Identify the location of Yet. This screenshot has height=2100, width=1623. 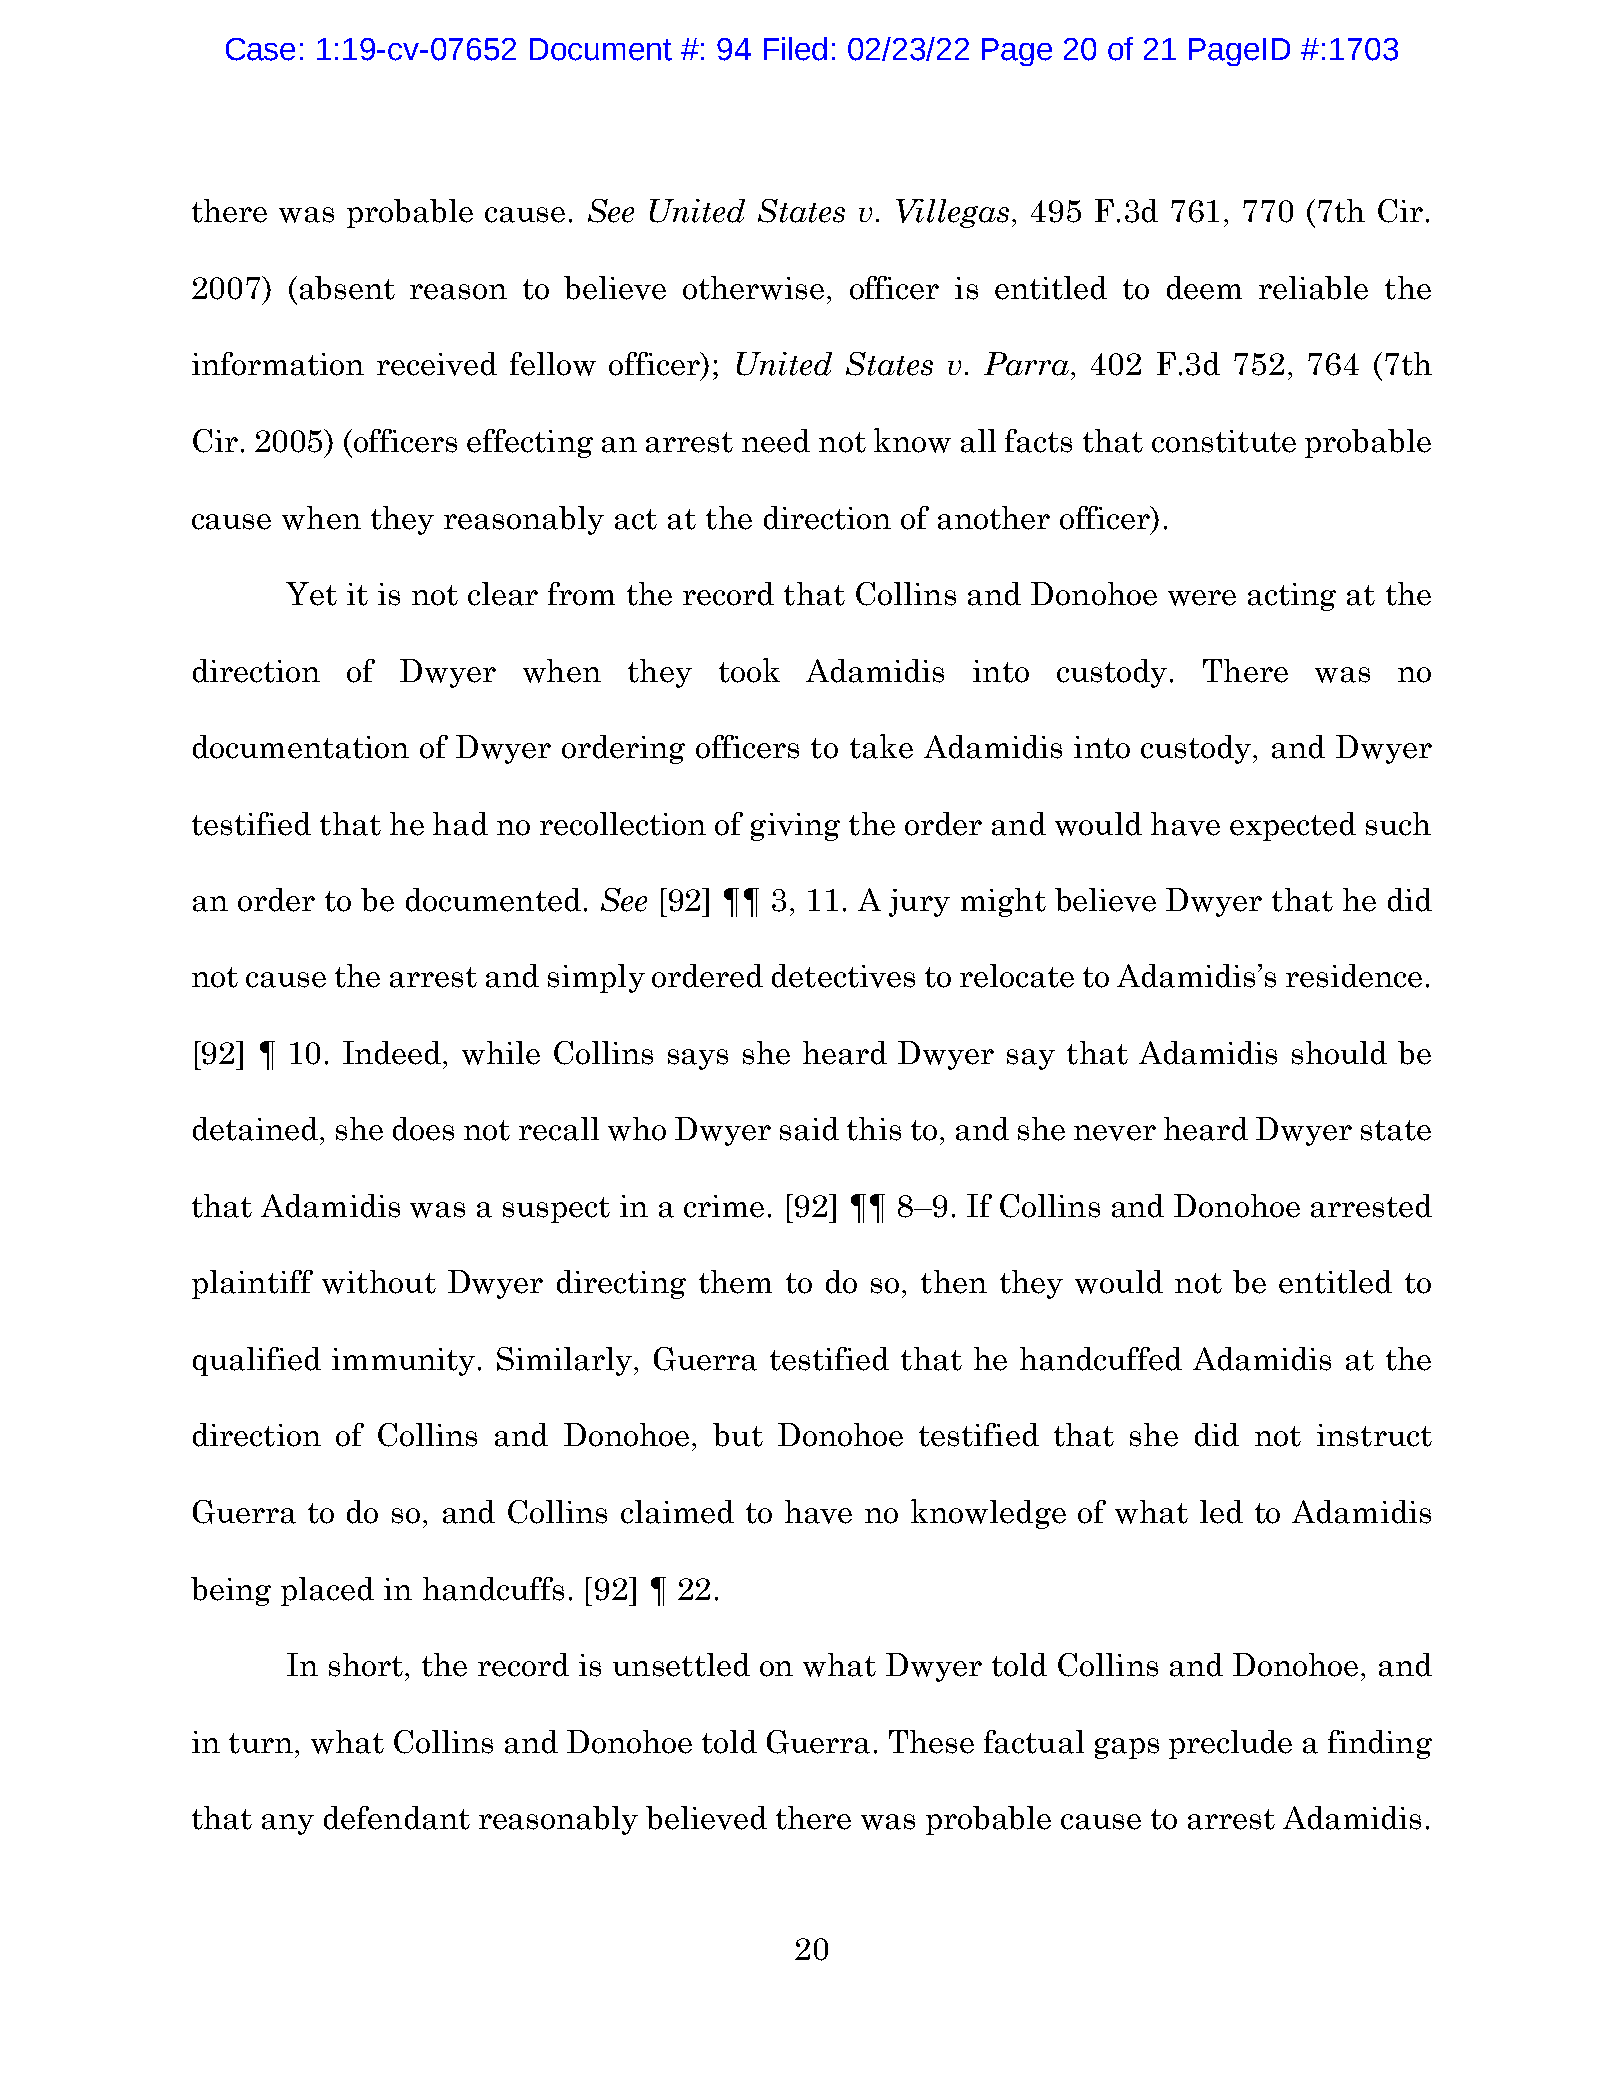
(311, 594).
